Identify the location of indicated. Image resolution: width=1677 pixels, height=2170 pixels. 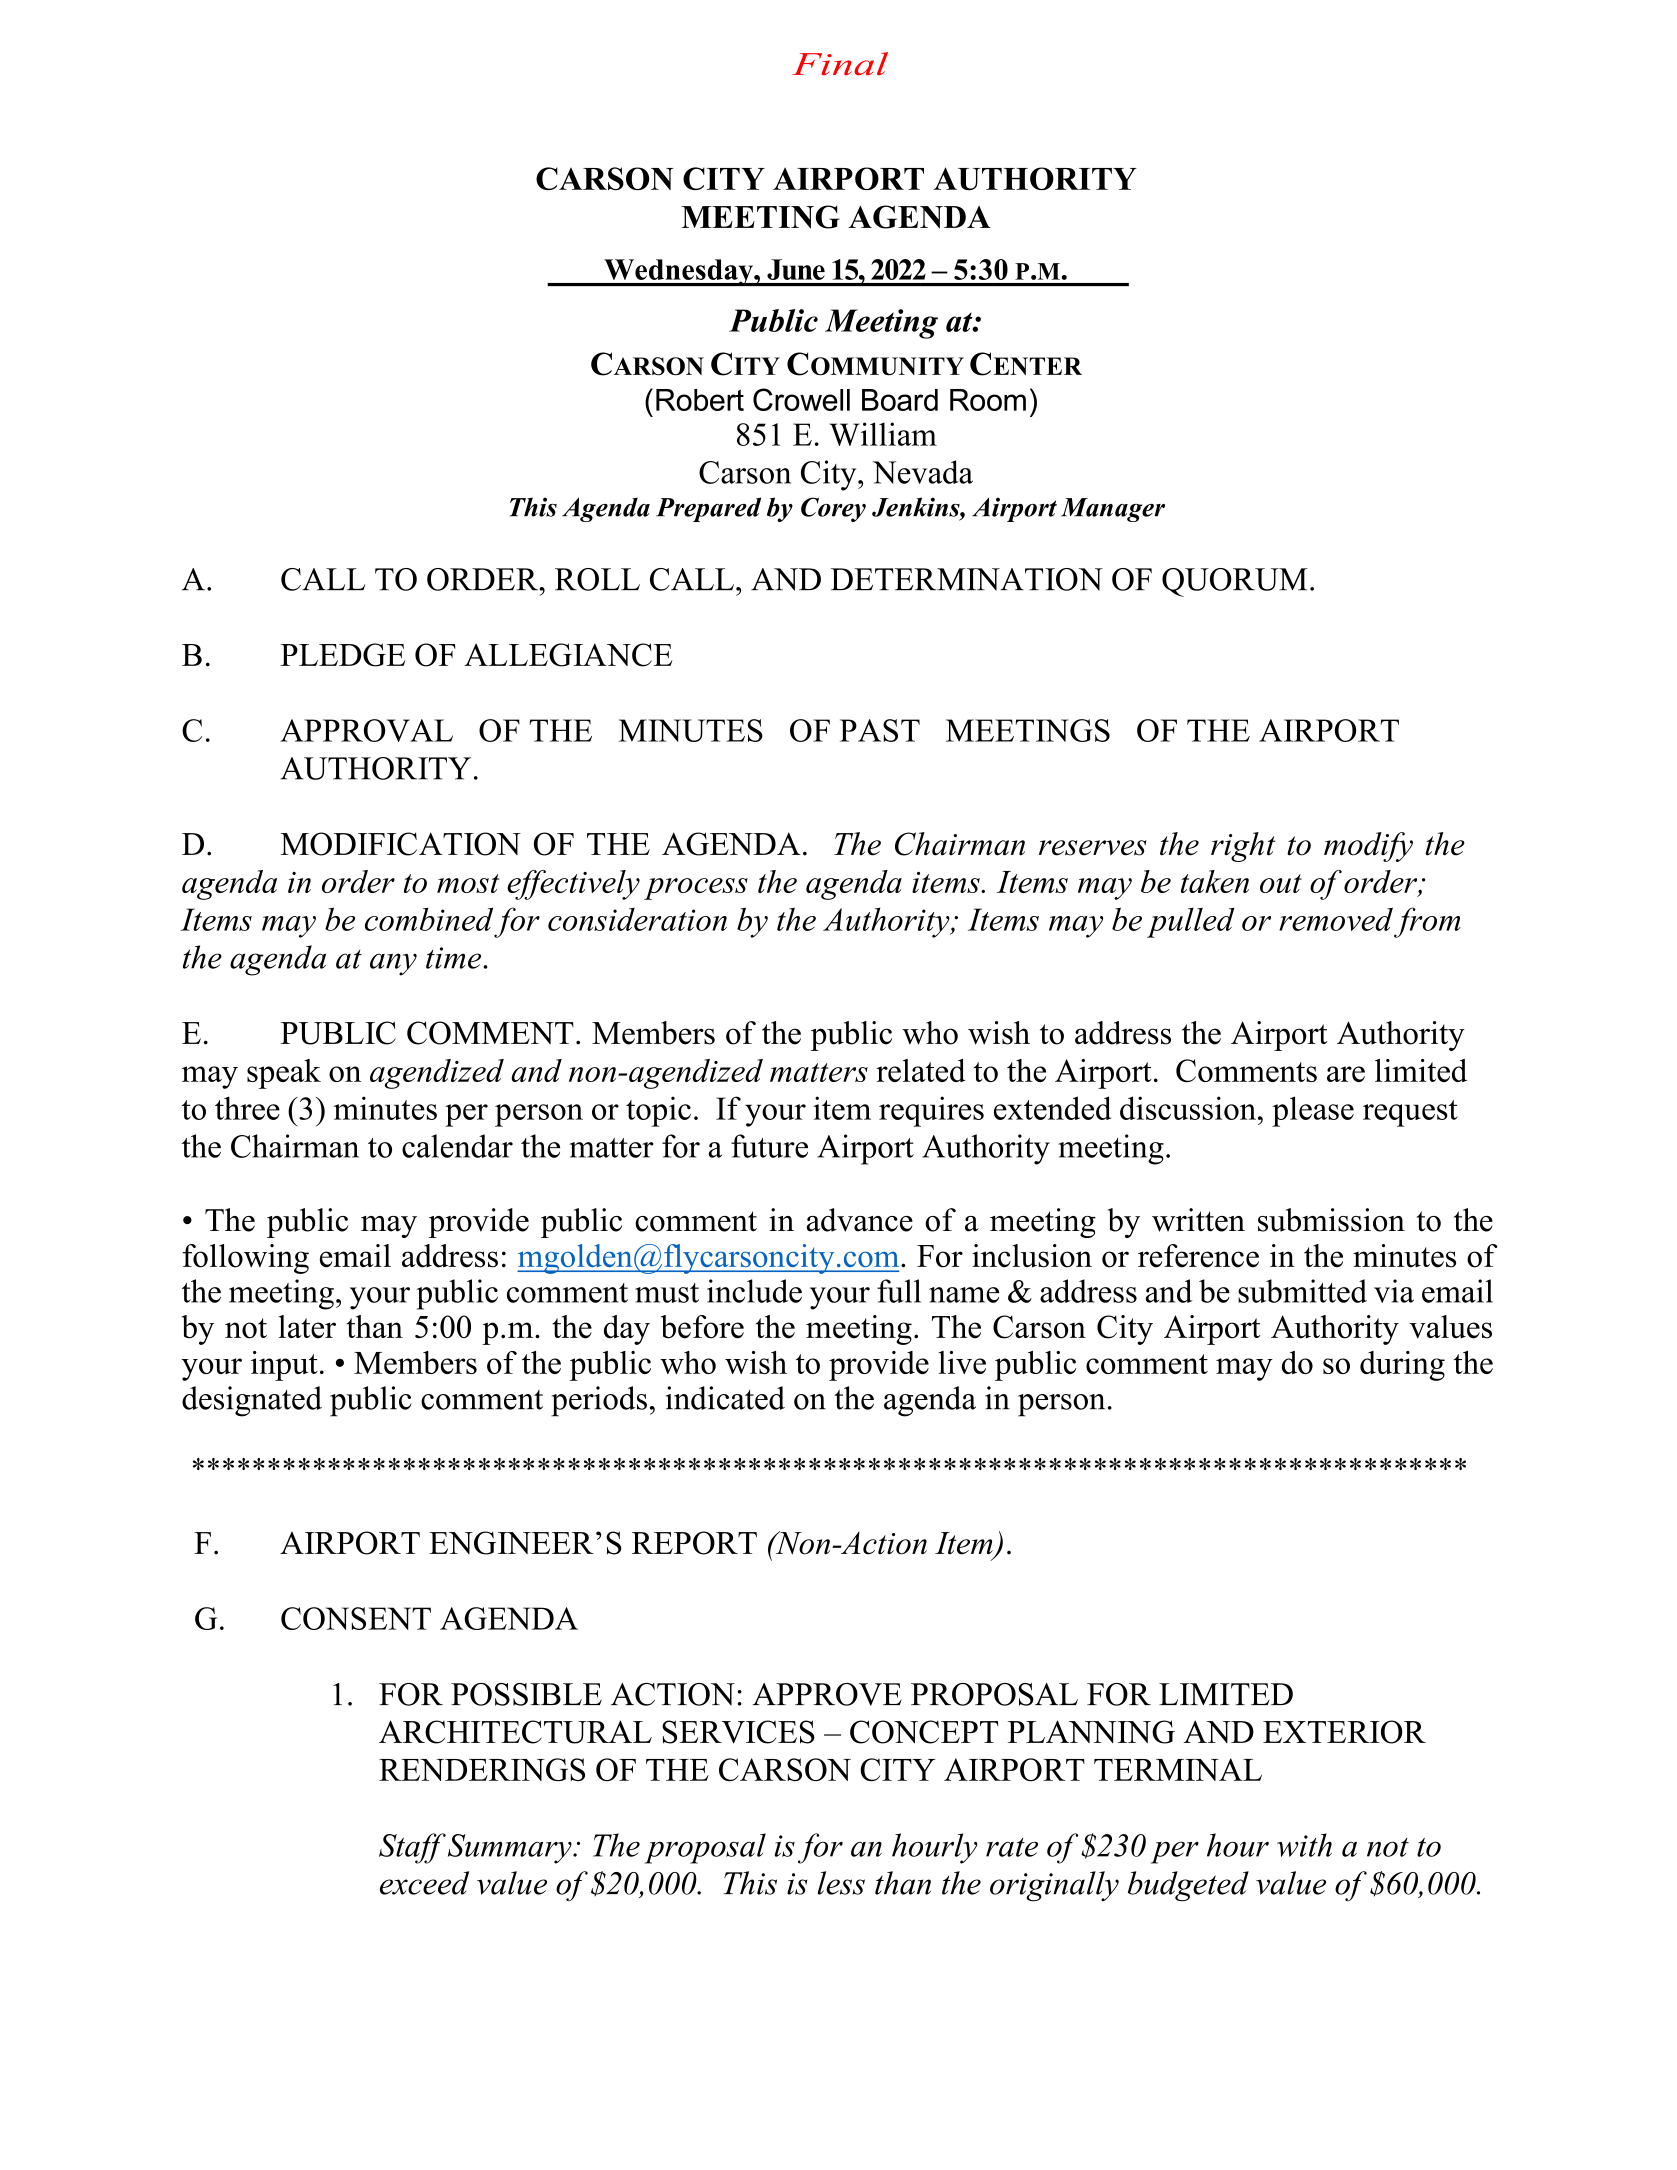
(725, 1398).
